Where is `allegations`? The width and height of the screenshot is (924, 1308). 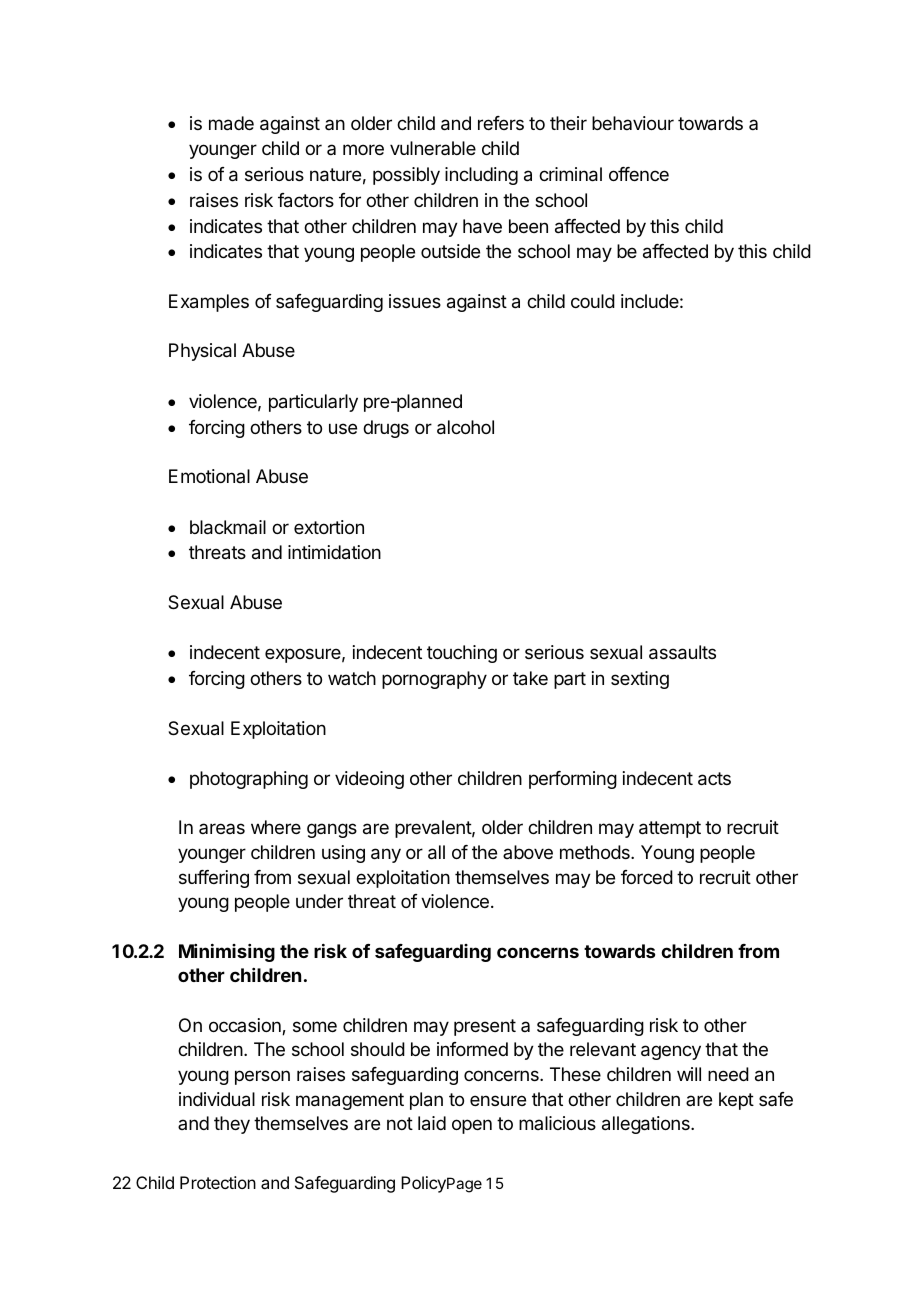
allegations is located at coordinates (647, 1125).
